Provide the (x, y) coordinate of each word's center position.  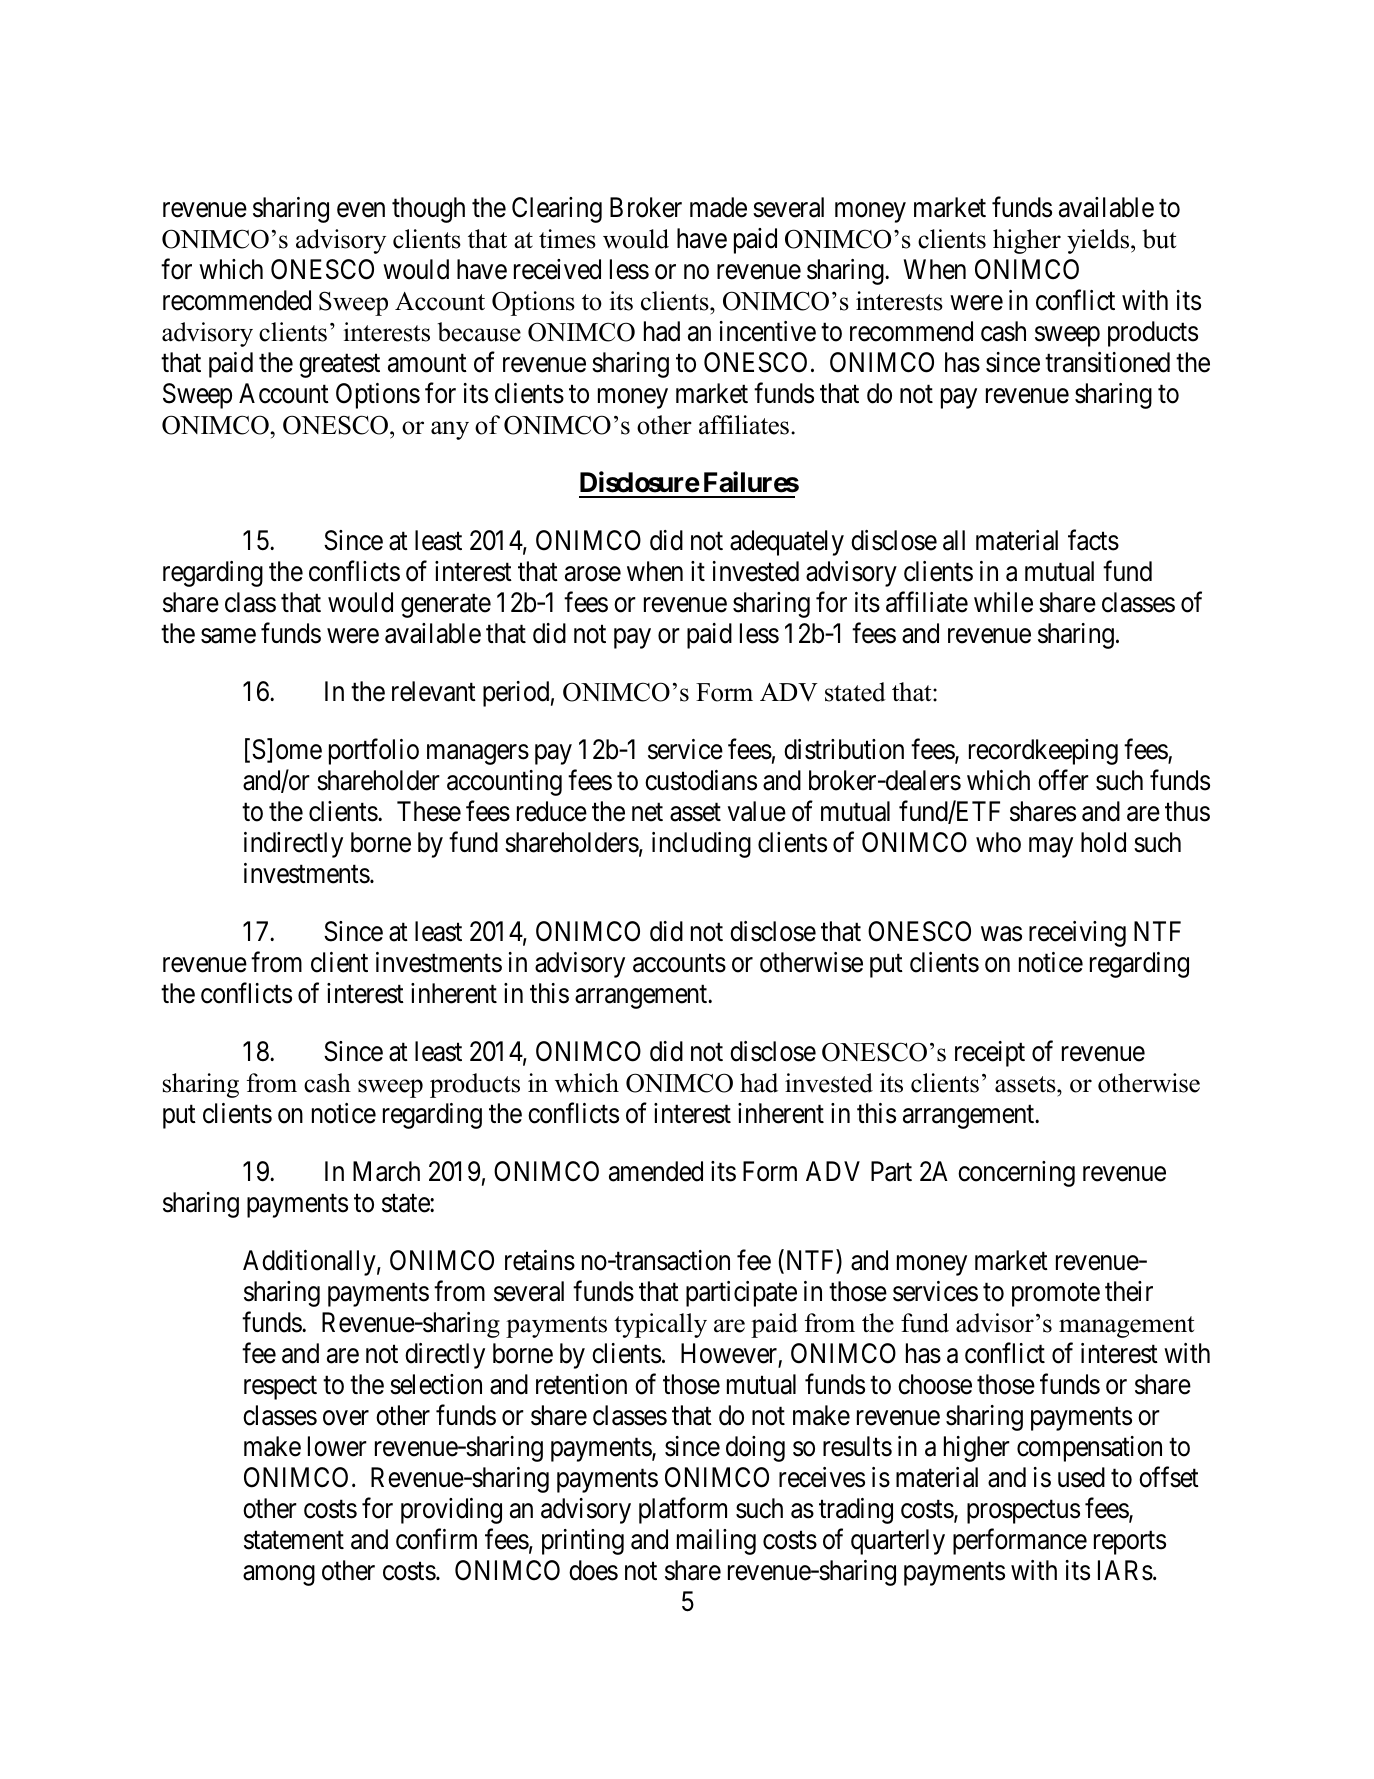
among (279, 1575)
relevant (434, 691)
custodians (701, 780)
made (718, 207)
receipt (990, 1054)
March (386, 1171)
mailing (716, 1542)
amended (656, 1171)
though (428, 210)
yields (1099, 241)
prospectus (1023, 1512)
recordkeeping (1043, 752)
